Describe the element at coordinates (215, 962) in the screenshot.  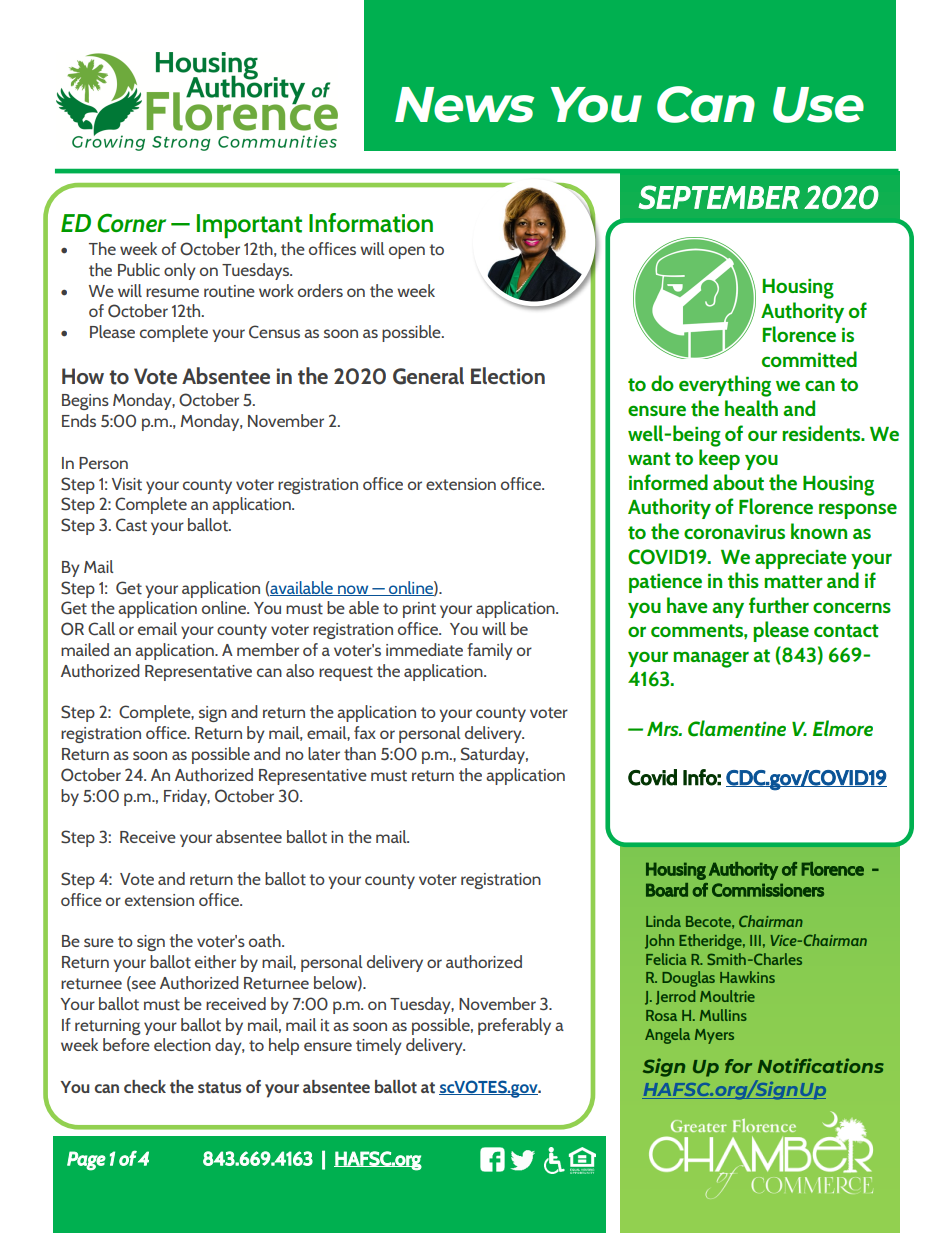
I see `either` at that location.
